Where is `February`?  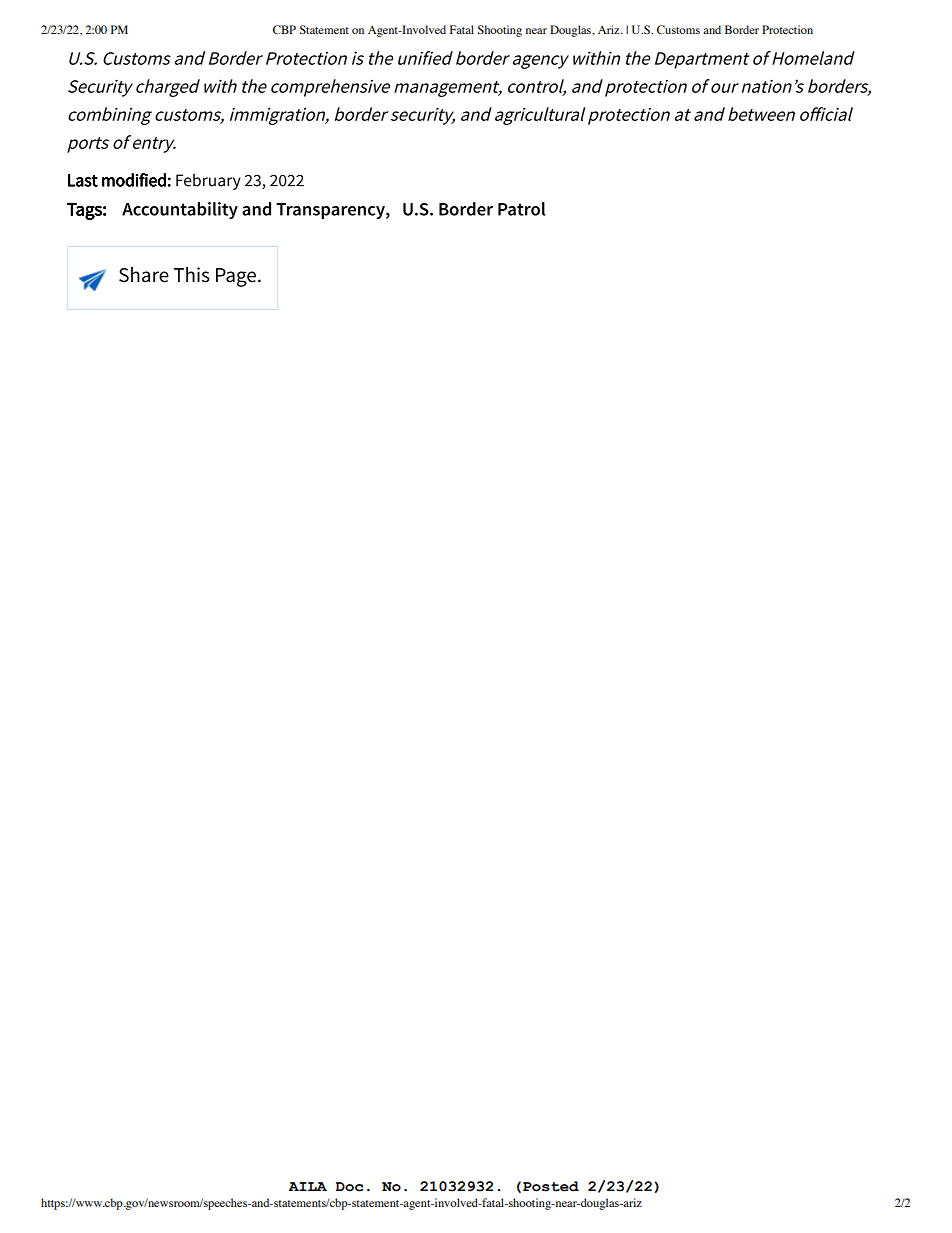 February is located at coordinates (208, 181).
